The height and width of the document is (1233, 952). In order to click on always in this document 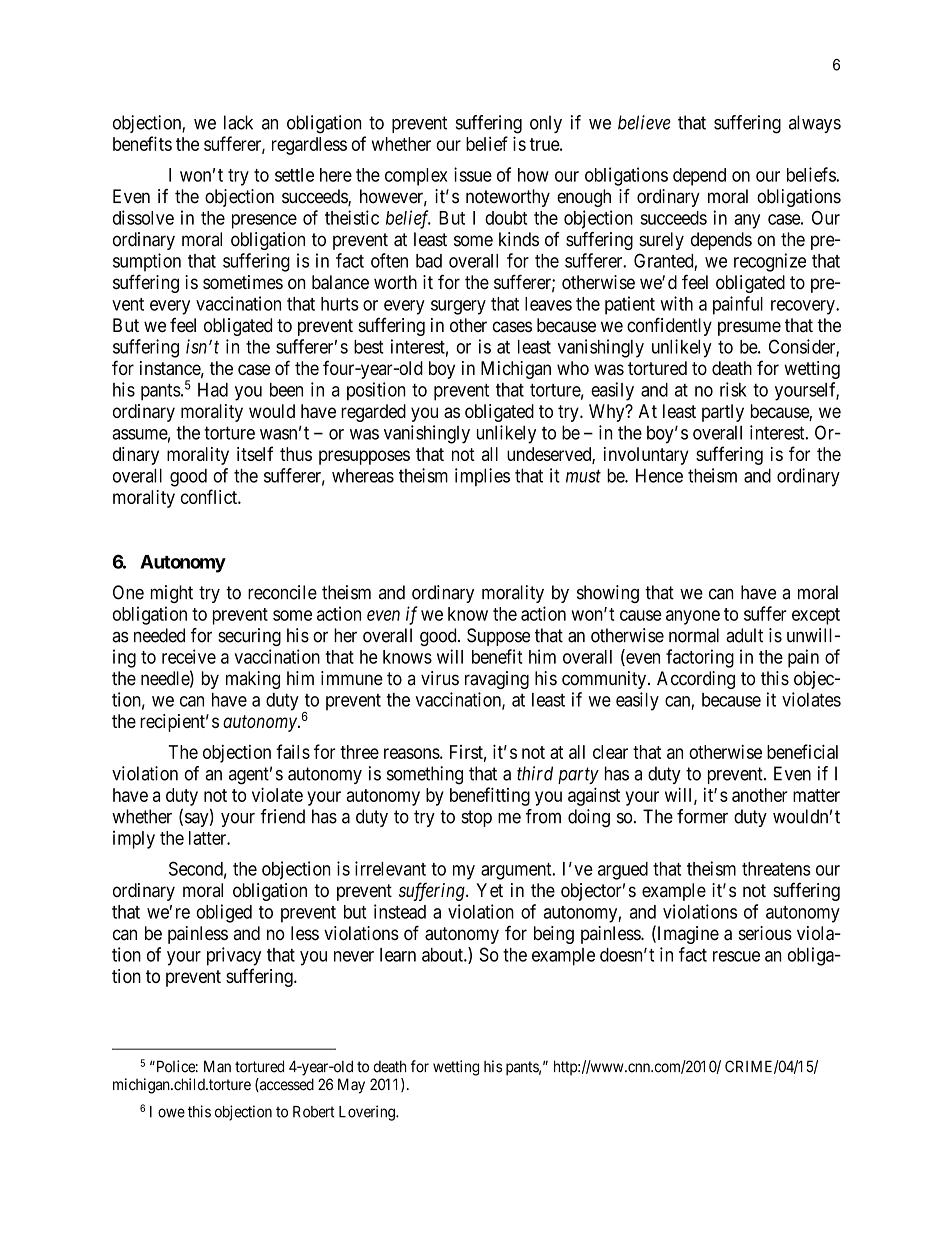, I will do `click(815, 124)`.
